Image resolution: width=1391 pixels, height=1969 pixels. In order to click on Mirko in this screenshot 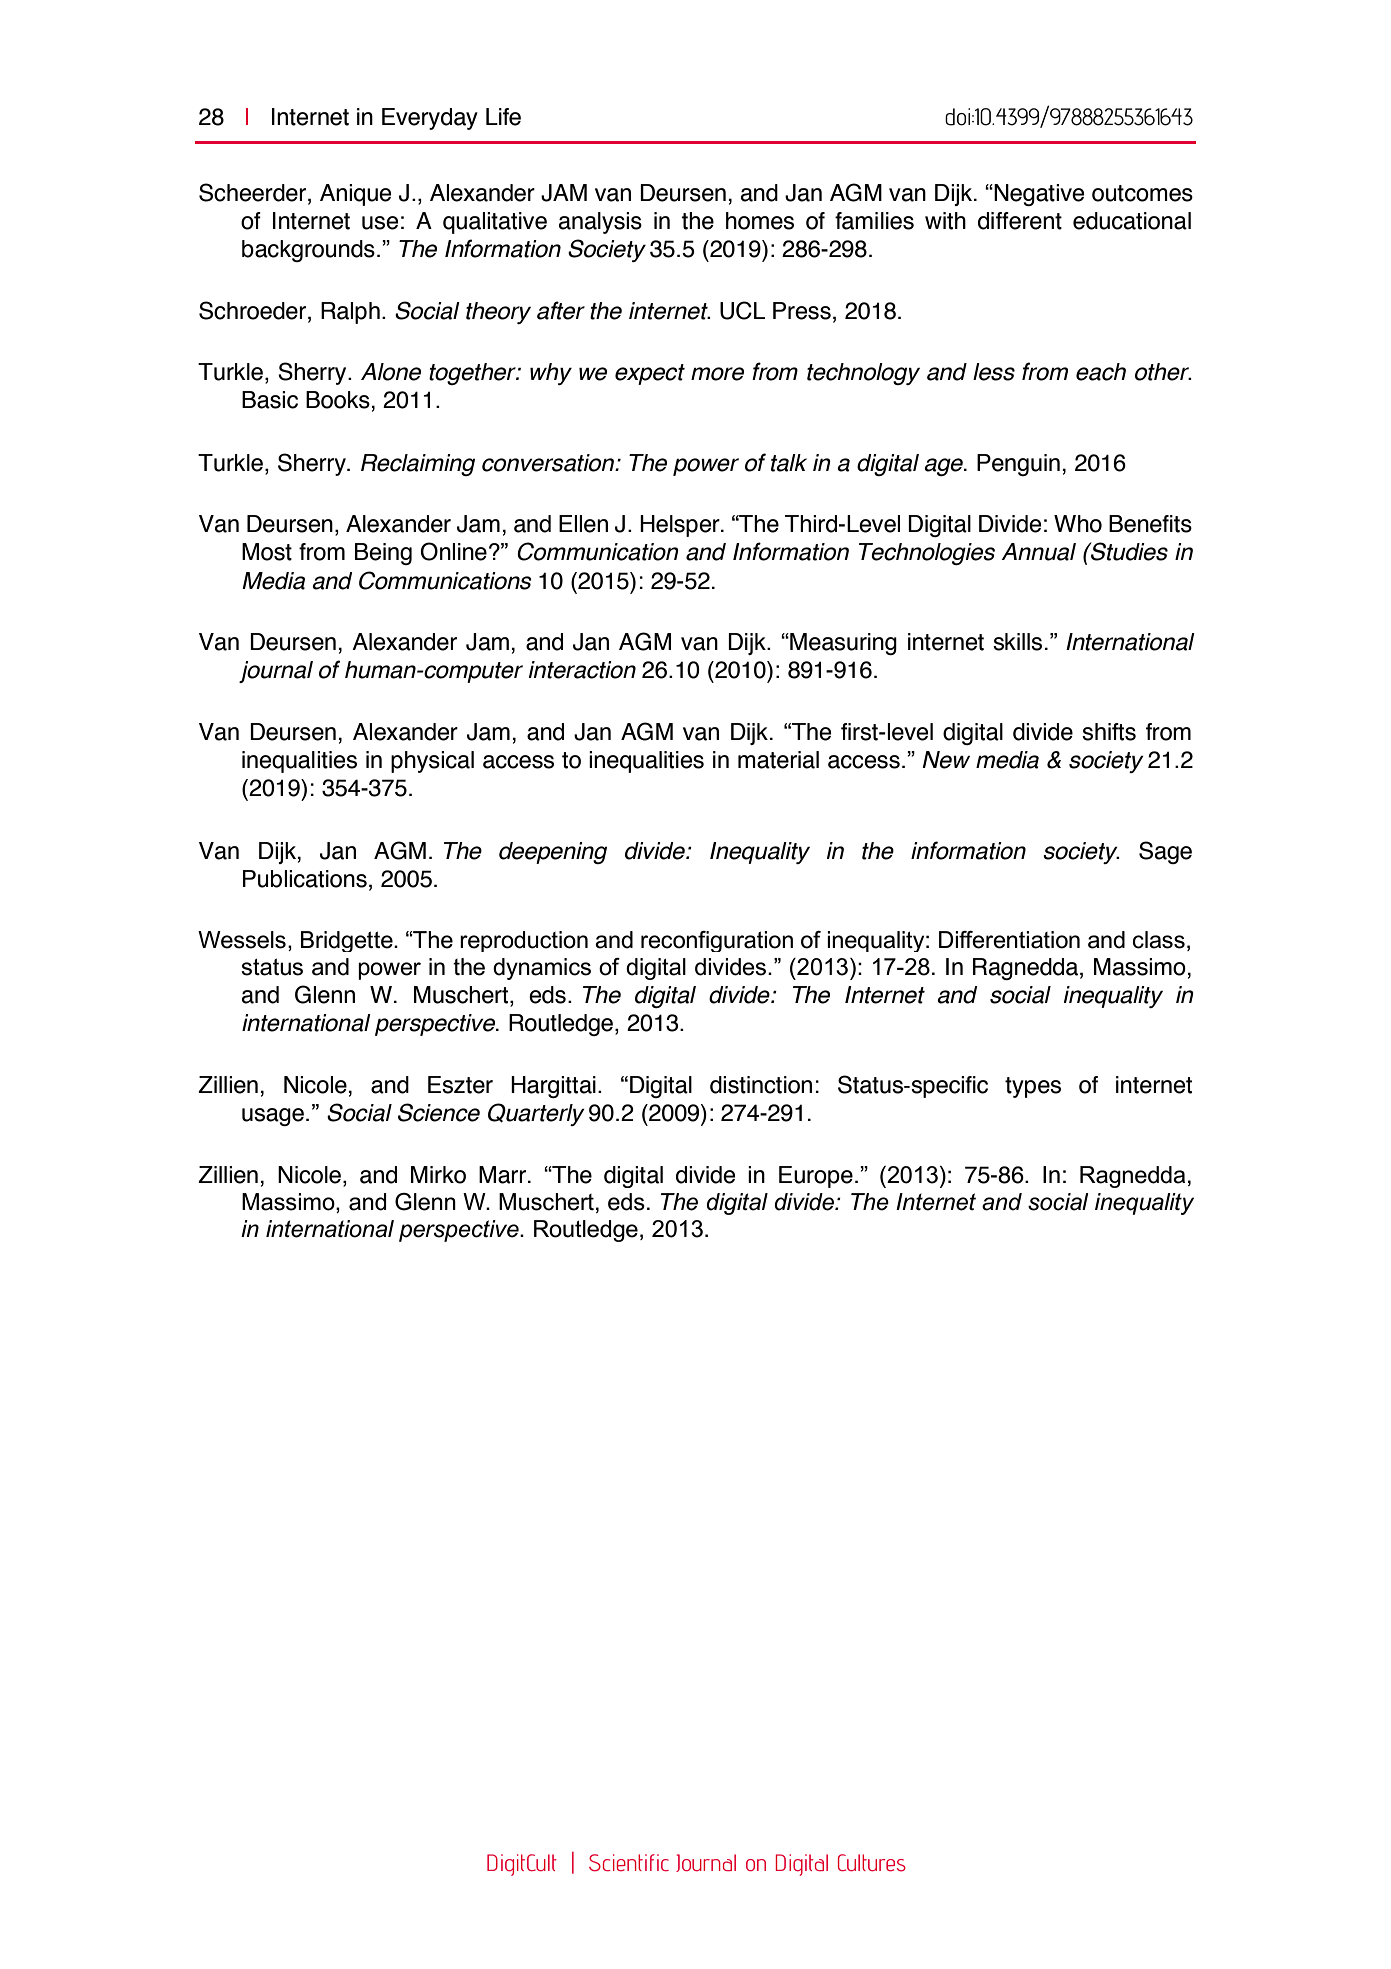, I will do `click(438, 1175)`.
